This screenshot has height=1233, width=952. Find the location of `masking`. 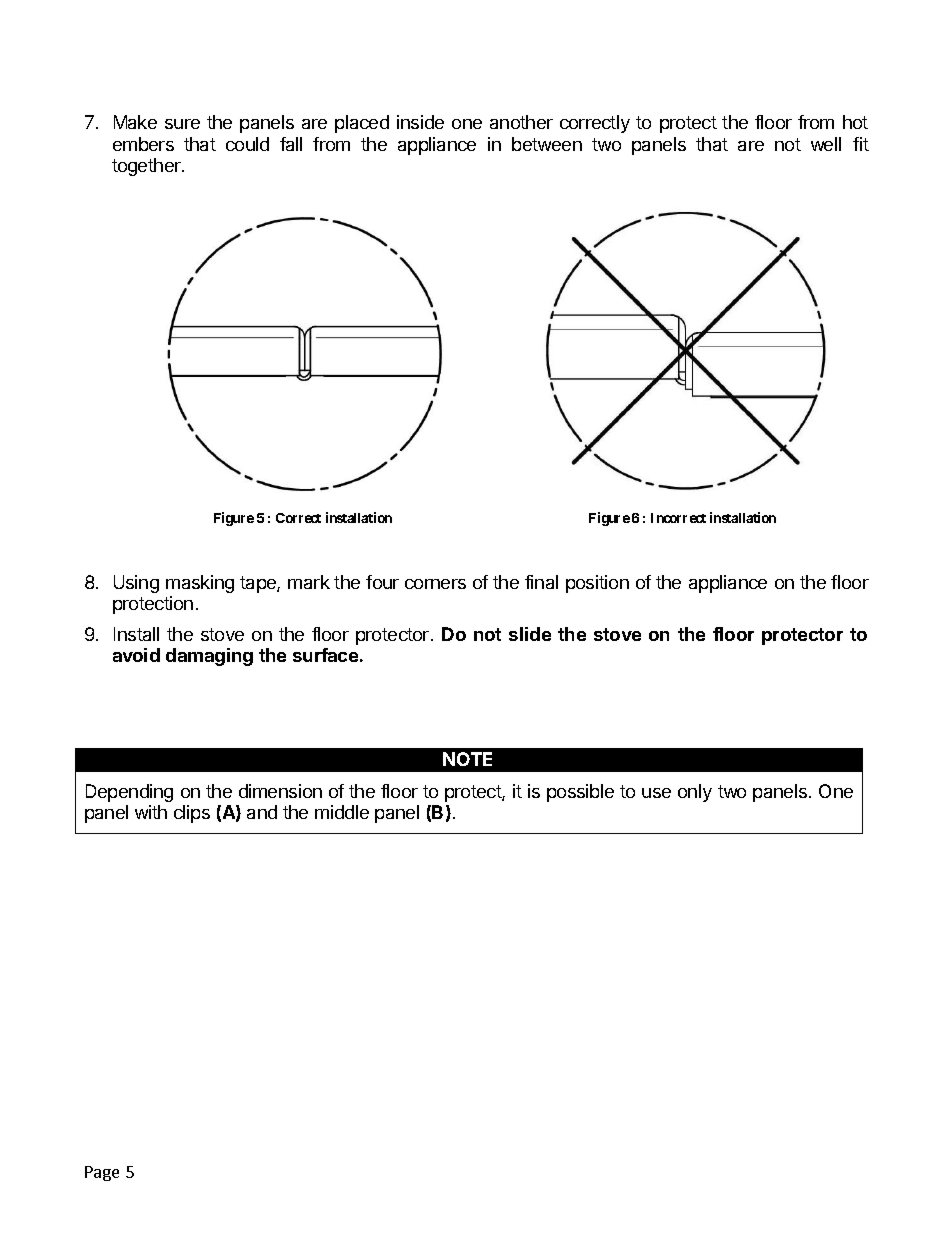

masking is located at coordinates (200, 584).
